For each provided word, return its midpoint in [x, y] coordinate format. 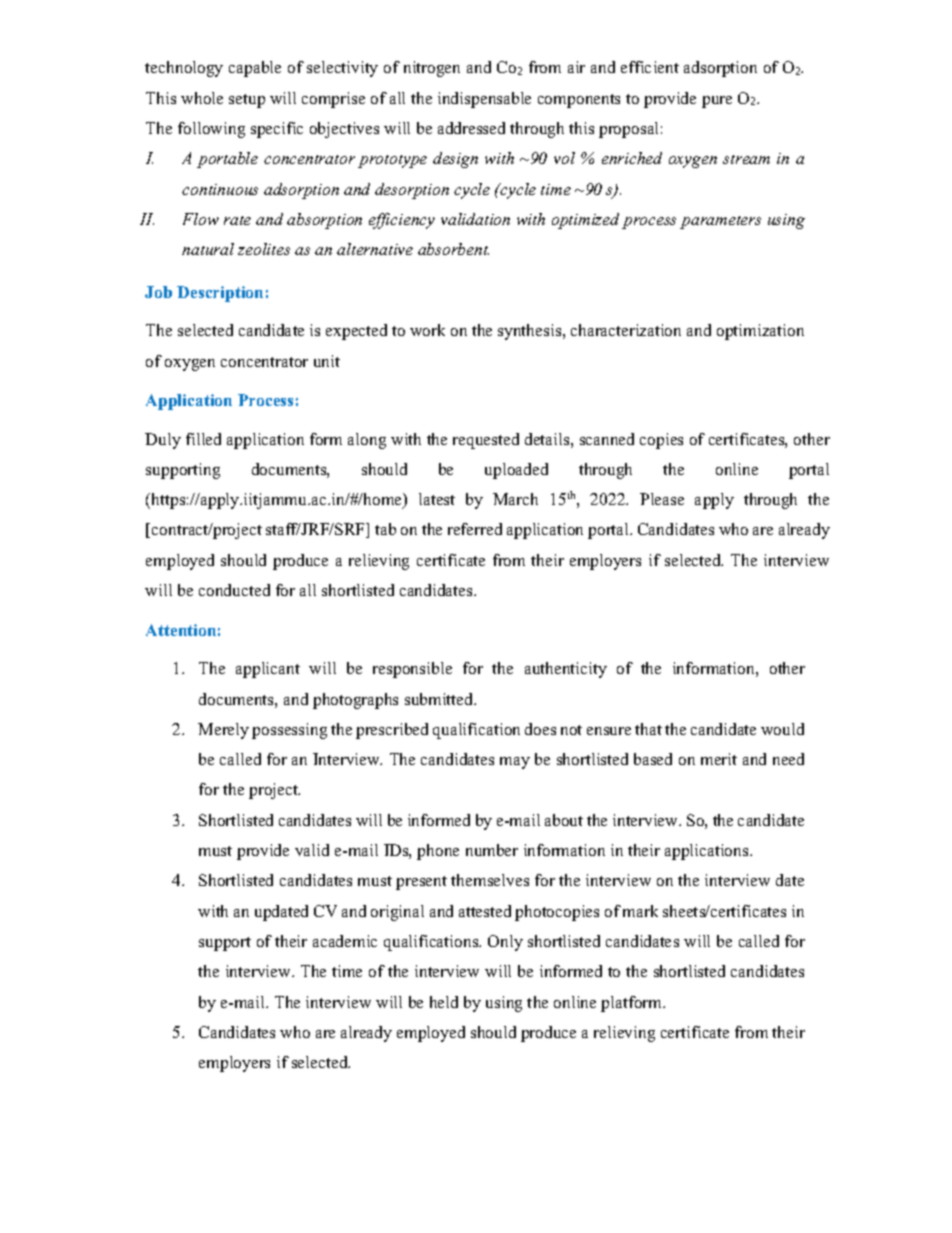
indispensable [484, 100]
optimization [760, 332]
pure [717, 102]
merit [719, 759]
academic [345, 941]
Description [220, 294]
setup [247, 101]
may [515, 763]
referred [475, 529]
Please [662, 499]
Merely [223, 731]
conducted [234, 590]
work [427, 330]
